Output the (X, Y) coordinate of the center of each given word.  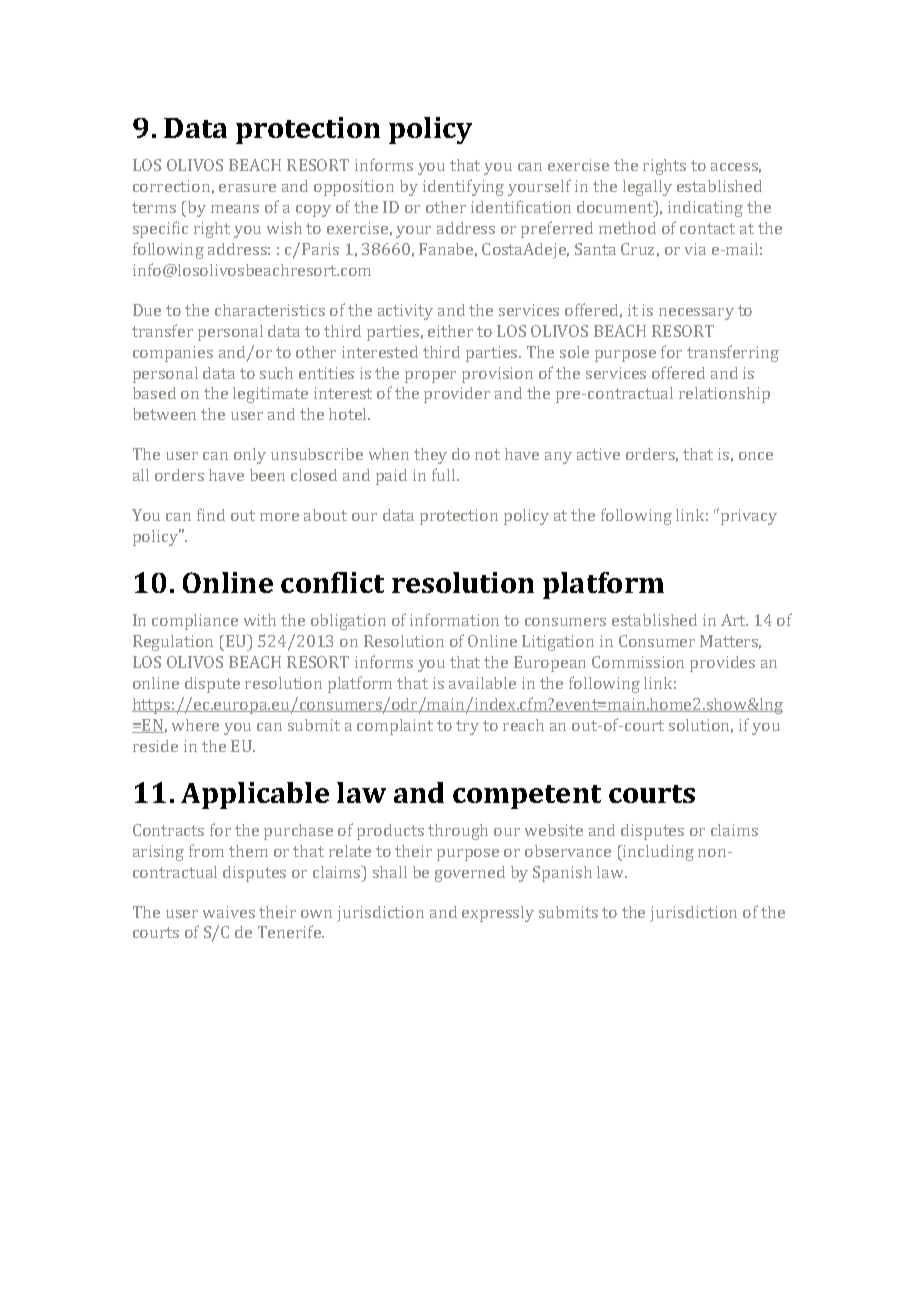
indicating (705, 209)
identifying (463, 187)
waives (229, 912)
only (250, 456)
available (482, 683)
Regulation (173, 643)
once (756, 456)
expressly (498, 914)
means (235, 209)
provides (722, 664)
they (430, 456)
